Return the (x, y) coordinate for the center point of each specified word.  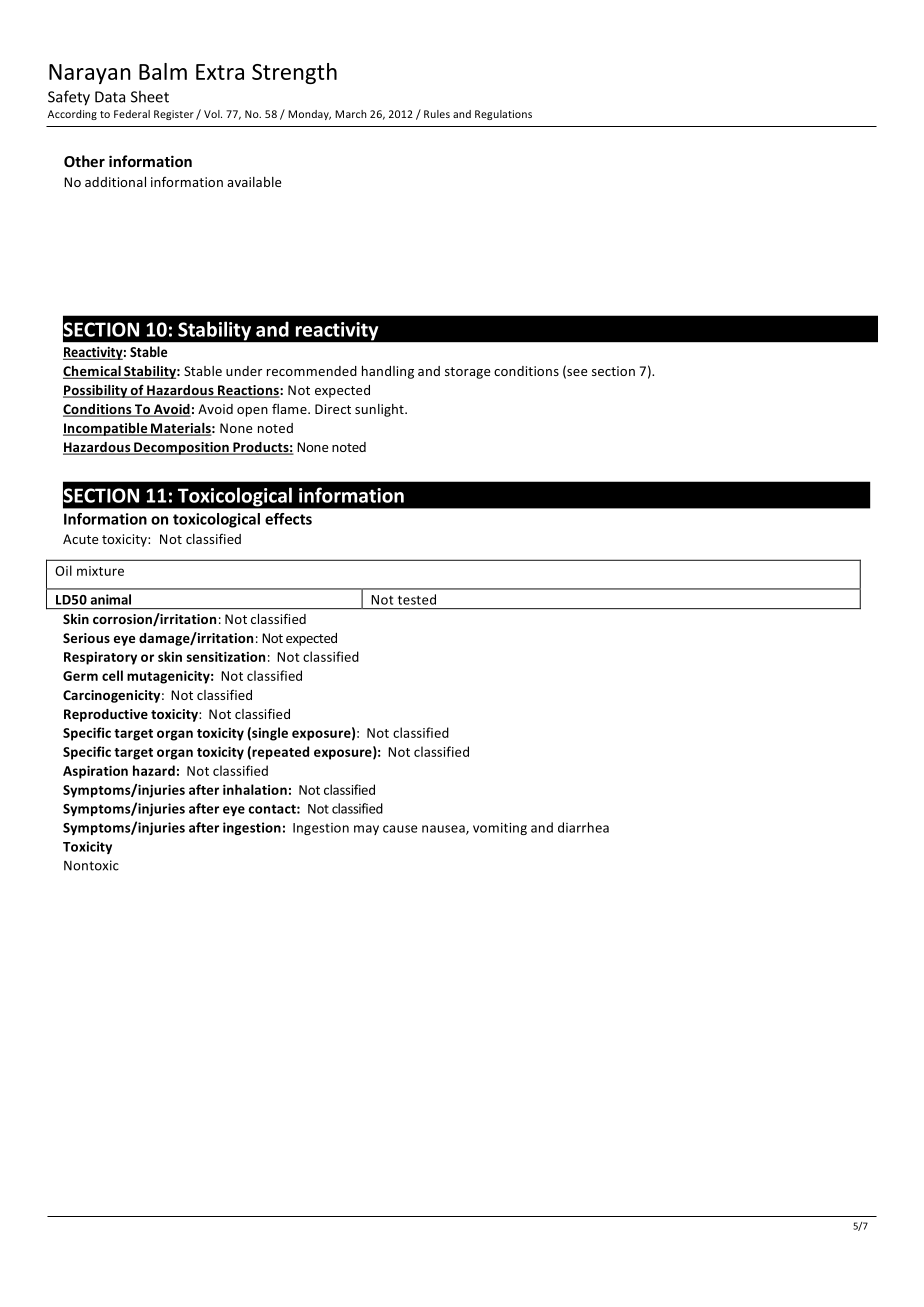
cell (112, 675)
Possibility (96, 391)
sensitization (226, 657)
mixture (100, 571)
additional (115, 182)
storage (467, 373)
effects (288, 519)
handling (388, 372)
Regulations (503, 115)
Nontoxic (91, 865)
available (254, 182)
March (350, 114)
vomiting (500, 829)
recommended (312, 371)
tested (417, 599)
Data (110, 97)
